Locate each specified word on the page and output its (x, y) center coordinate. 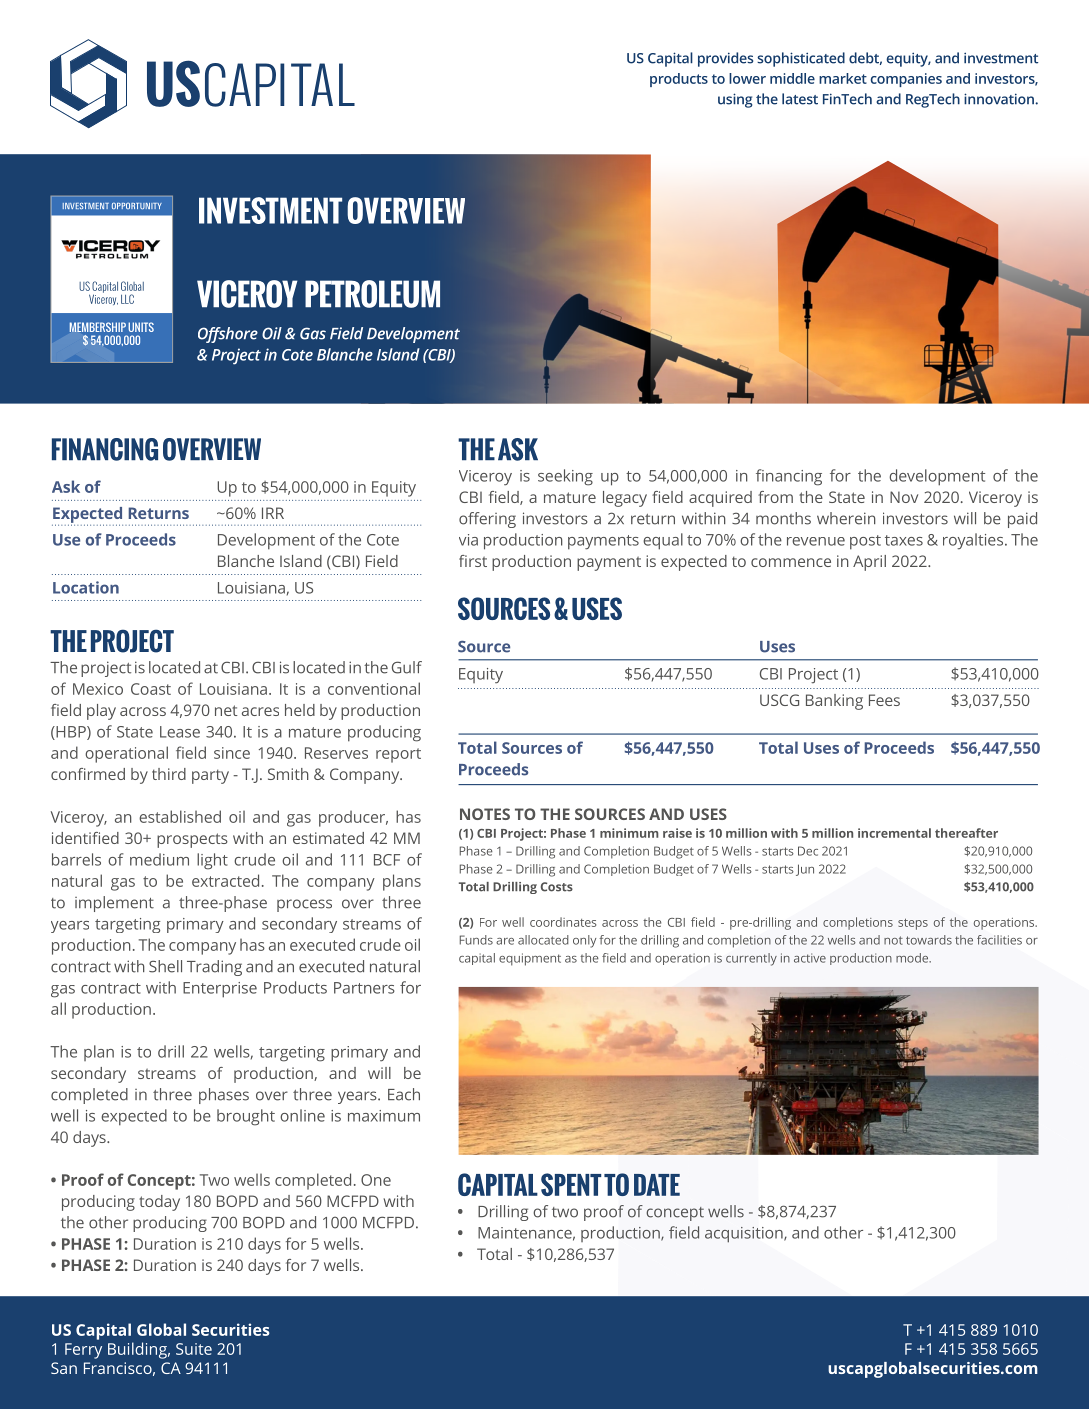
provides (725, 59)
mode (913, 958)
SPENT (571, 1184)
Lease (180, 732)
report (398, 755)
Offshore (228, 335)
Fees (884, 700)
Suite (194, 1349)
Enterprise (220, 990)
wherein (846, 518)
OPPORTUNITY (137, 206)
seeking (565, 477)
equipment (530, 959)
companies (906, 80)
